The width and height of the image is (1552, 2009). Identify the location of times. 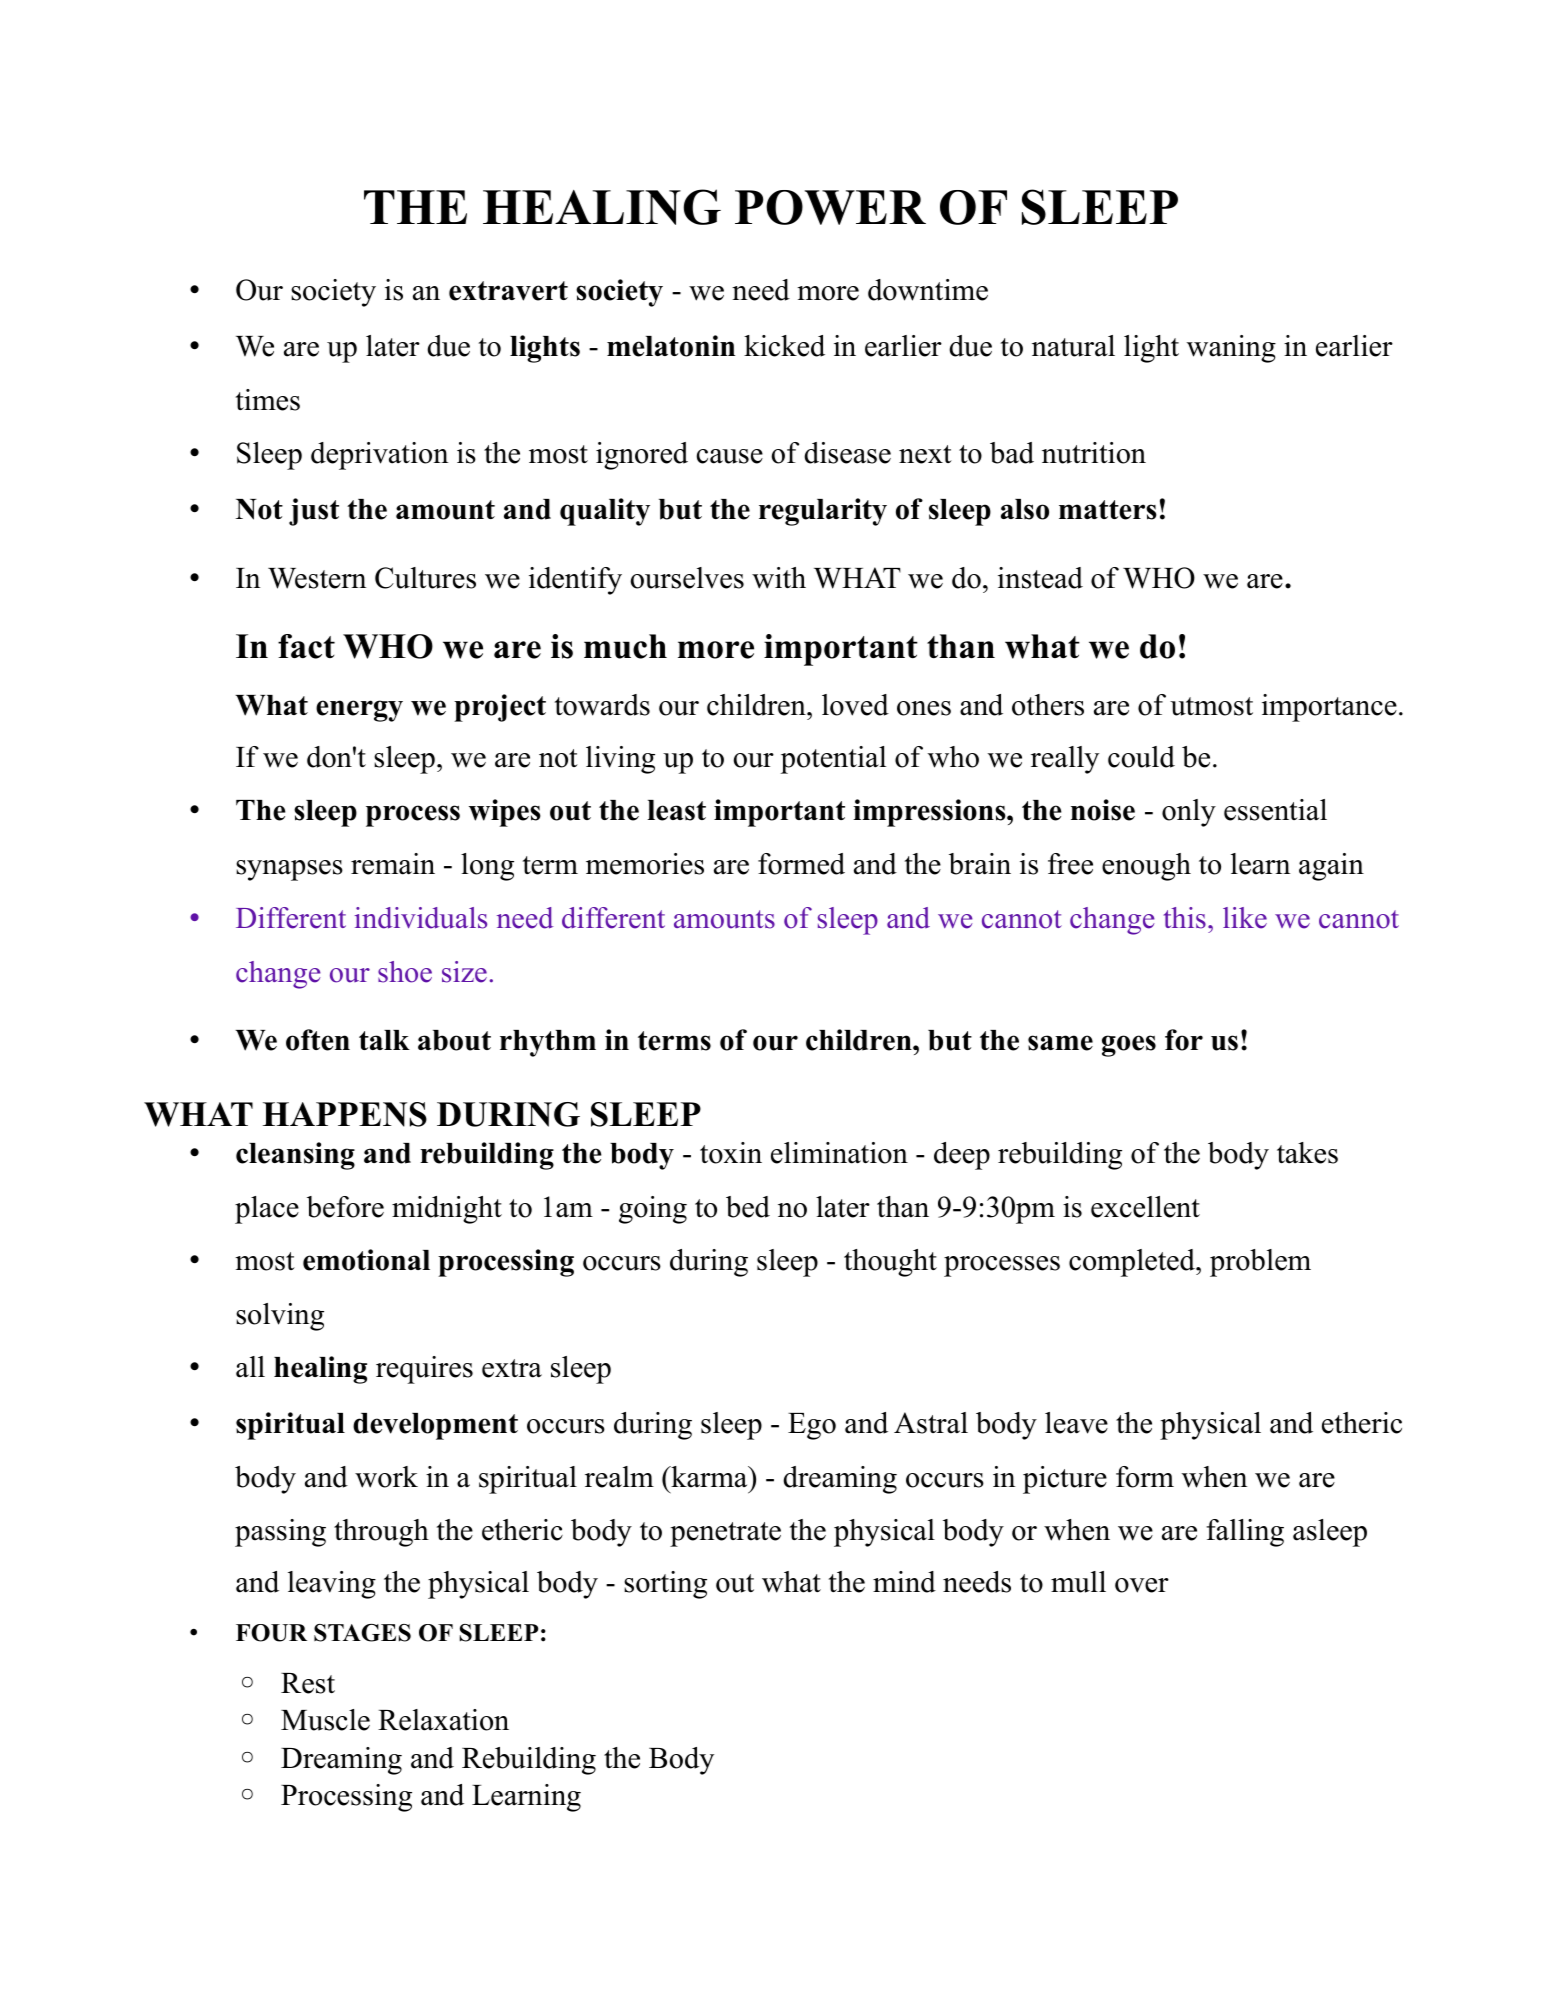
(268, 400).
